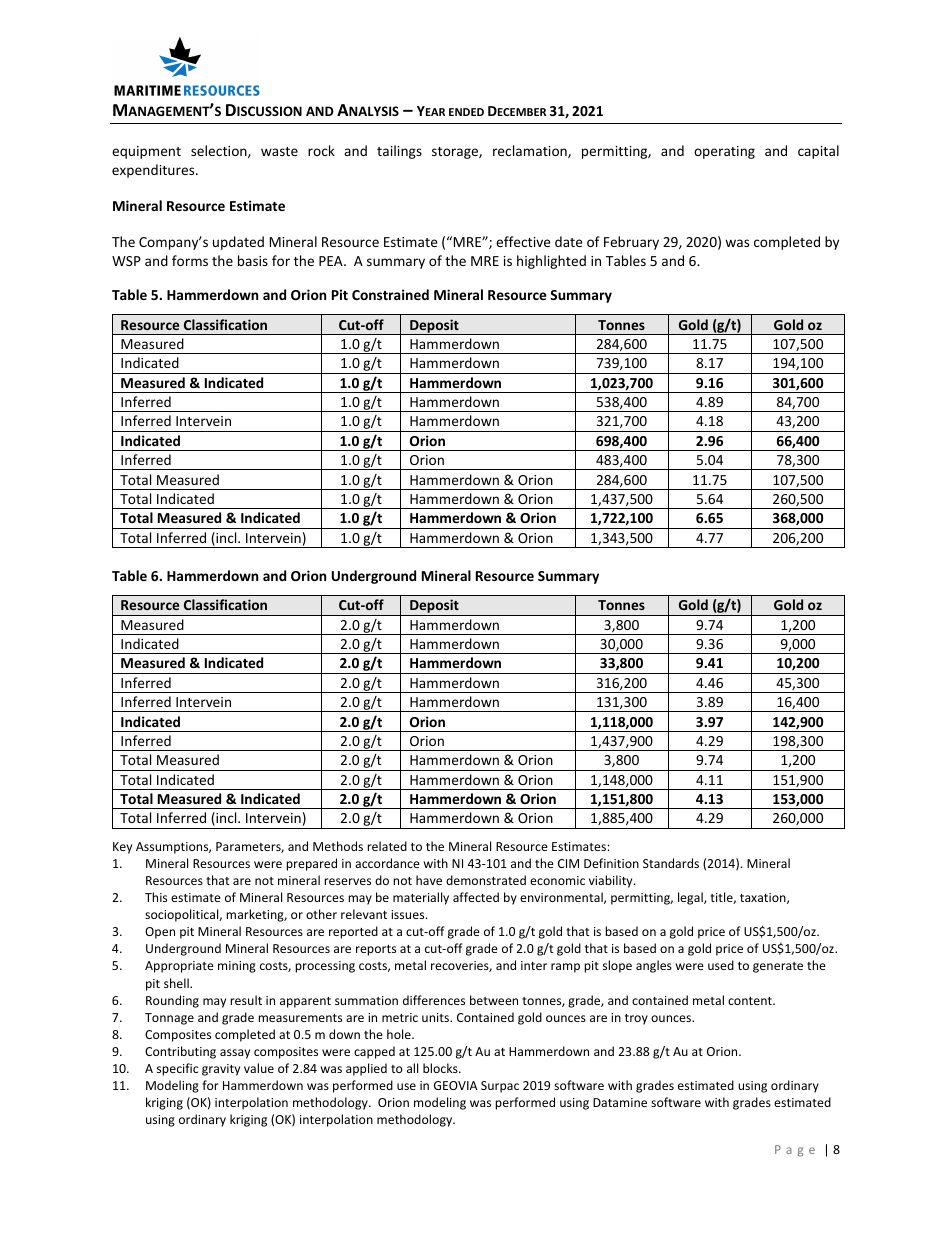 This document has height=1233, width=952. I want to click on related, so click(387, 846).
